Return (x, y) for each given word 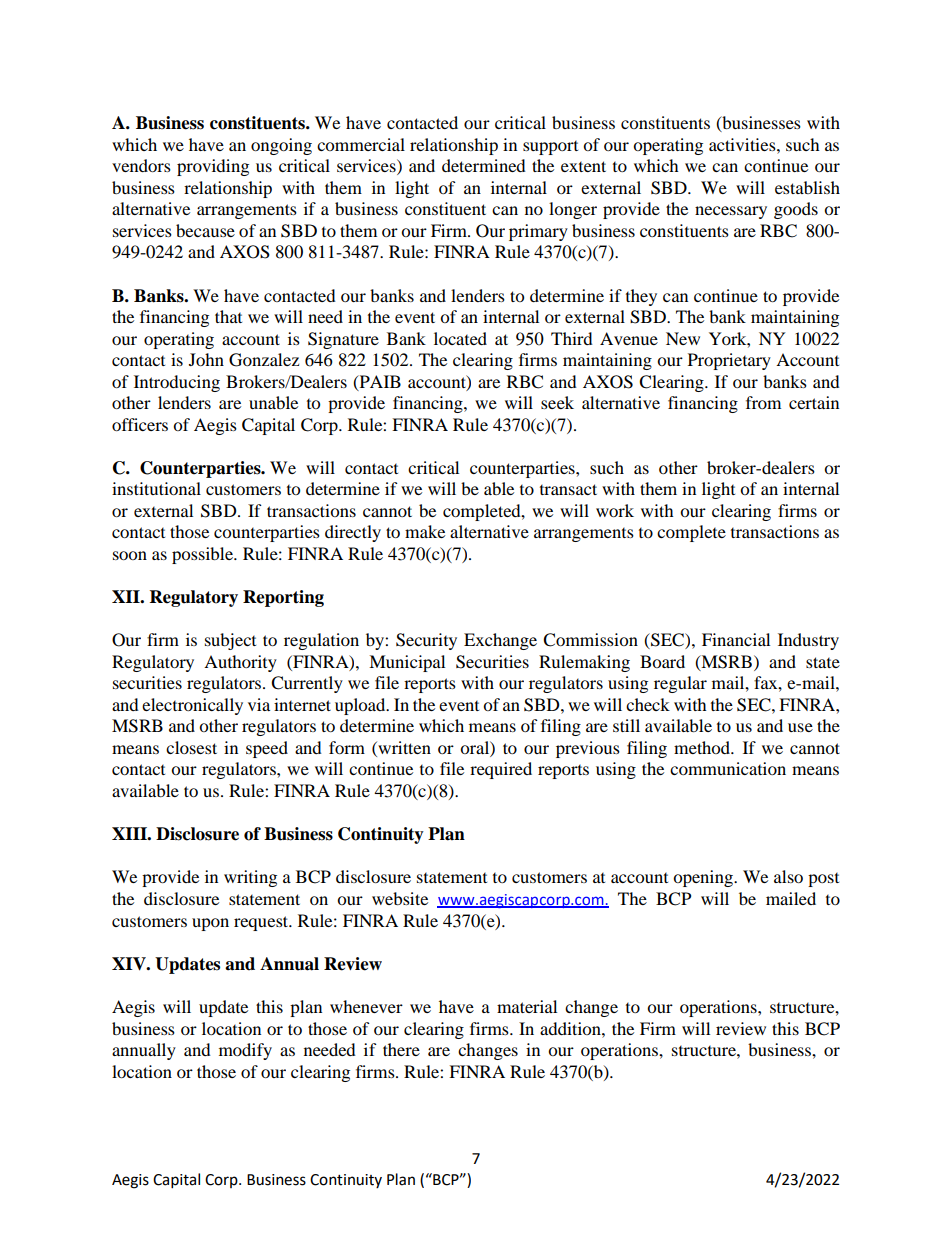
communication (728, 768)
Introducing (177, 383)
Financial (736, 639)
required (501, 770)
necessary (731, 212)
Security (426, 641)
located (460, 338)
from (763, 402)
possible (204, 555)
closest (191, 747)
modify (245, 1051)
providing (213, 167)
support (550, 148)
